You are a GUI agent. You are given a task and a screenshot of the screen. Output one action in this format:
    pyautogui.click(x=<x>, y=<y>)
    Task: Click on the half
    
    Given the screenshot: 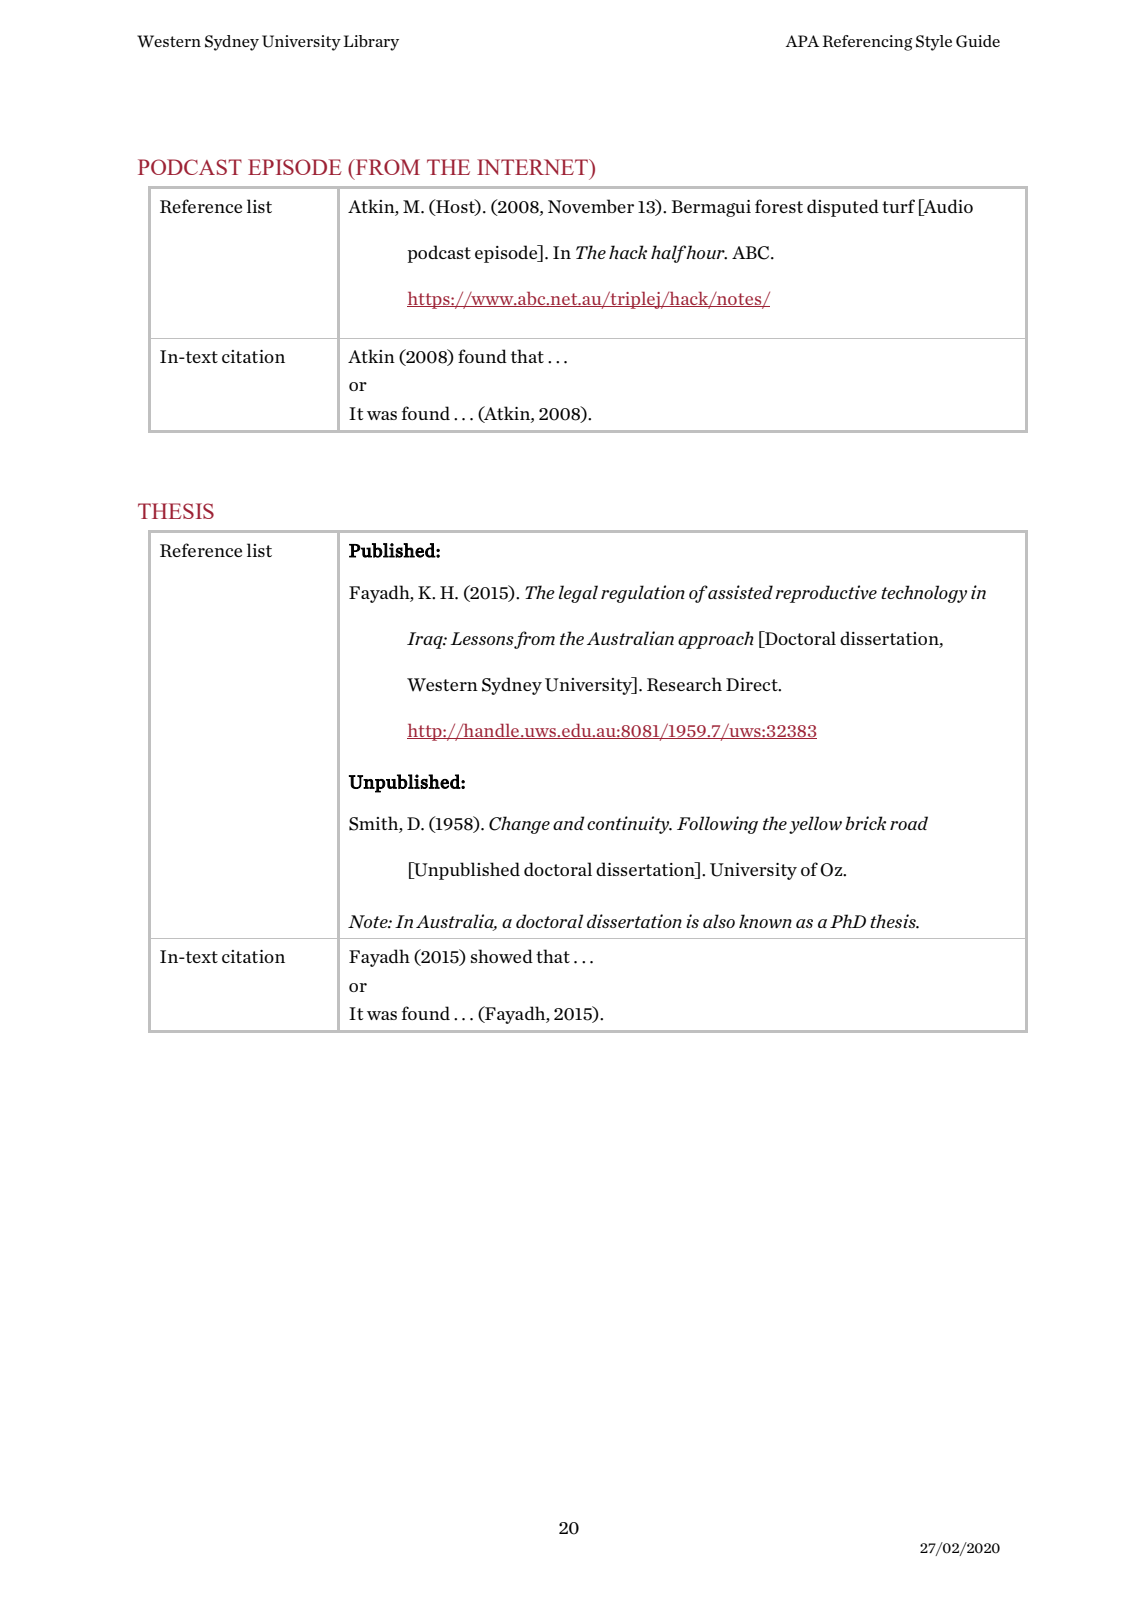 What is the action you would take?
    pyautogui.click(x=669, y=254)
